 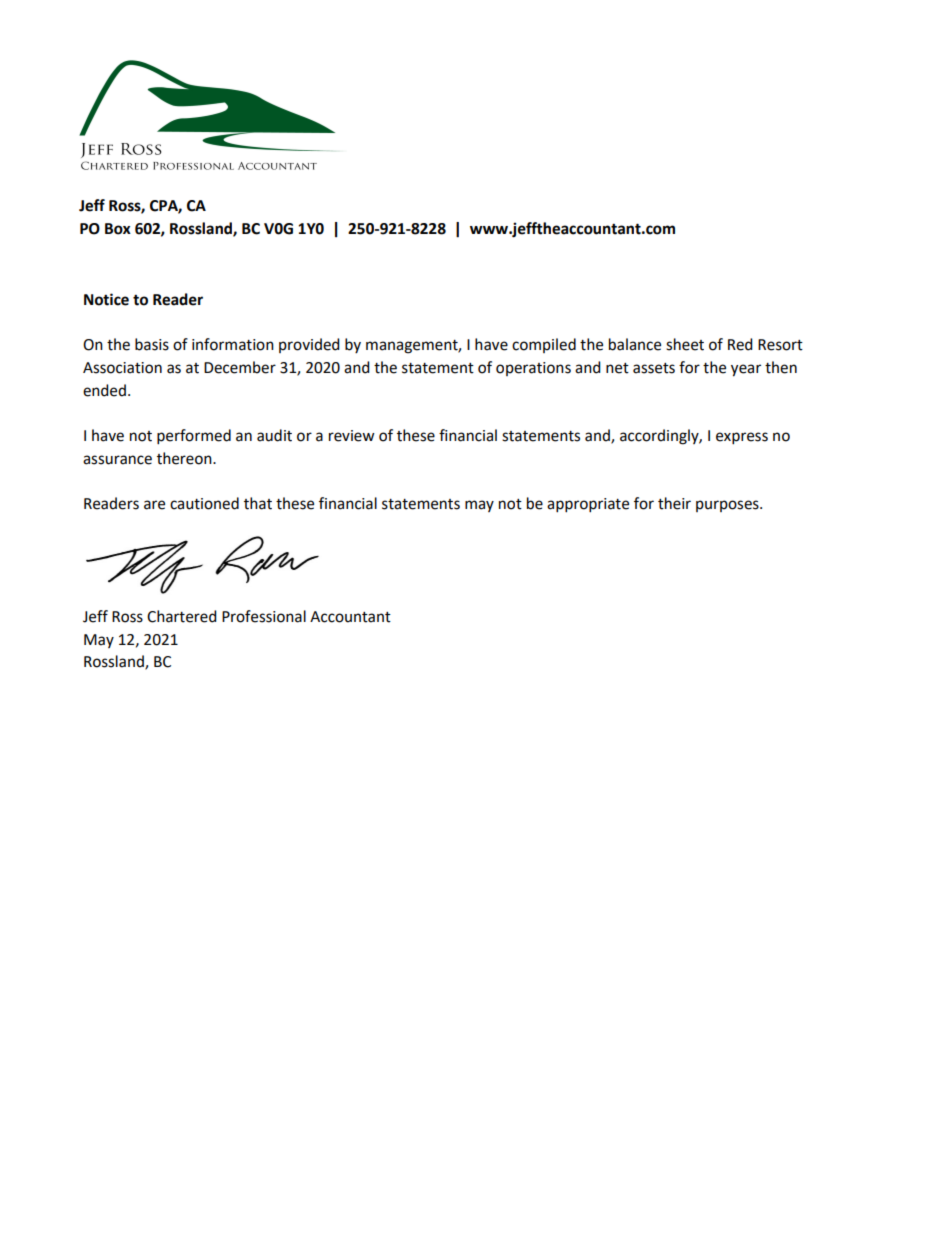 What do you see at coordinates (742, 438) in the screenshot?
I see `express` at bounding box center [742, 438].
